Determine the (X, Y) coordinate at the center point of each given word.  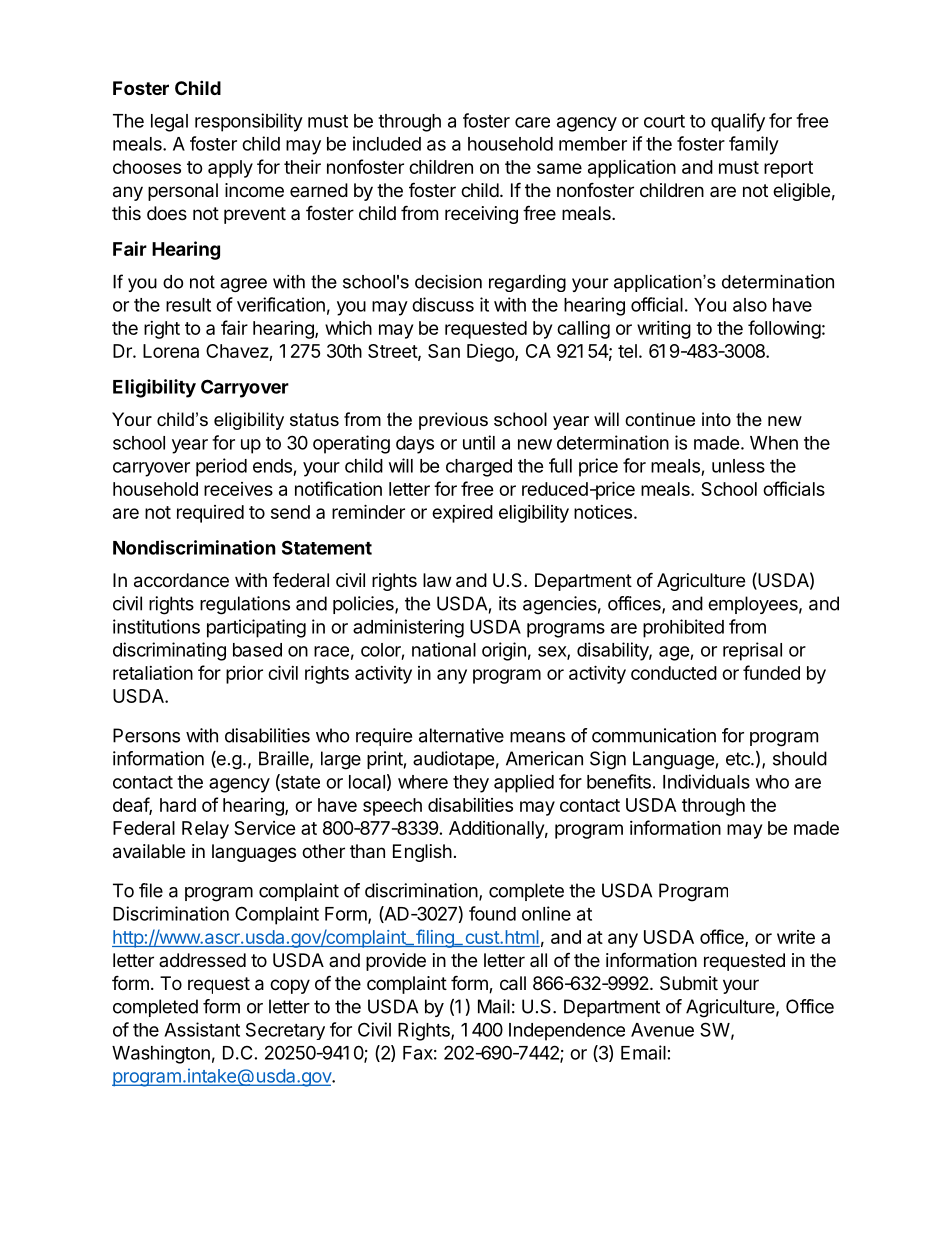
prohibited (683, 628)
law (437, 580)
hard (178, 805)
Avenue (662, 1030)
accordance (181, 580)
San (444, 351)
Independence (567, 1032)
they (471, 784)
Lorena (171, 351)
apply (230, 169)
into (716, 419)
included (387, 143)
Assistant (202, 1029)
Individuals (706, 781)
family (754, 145)
